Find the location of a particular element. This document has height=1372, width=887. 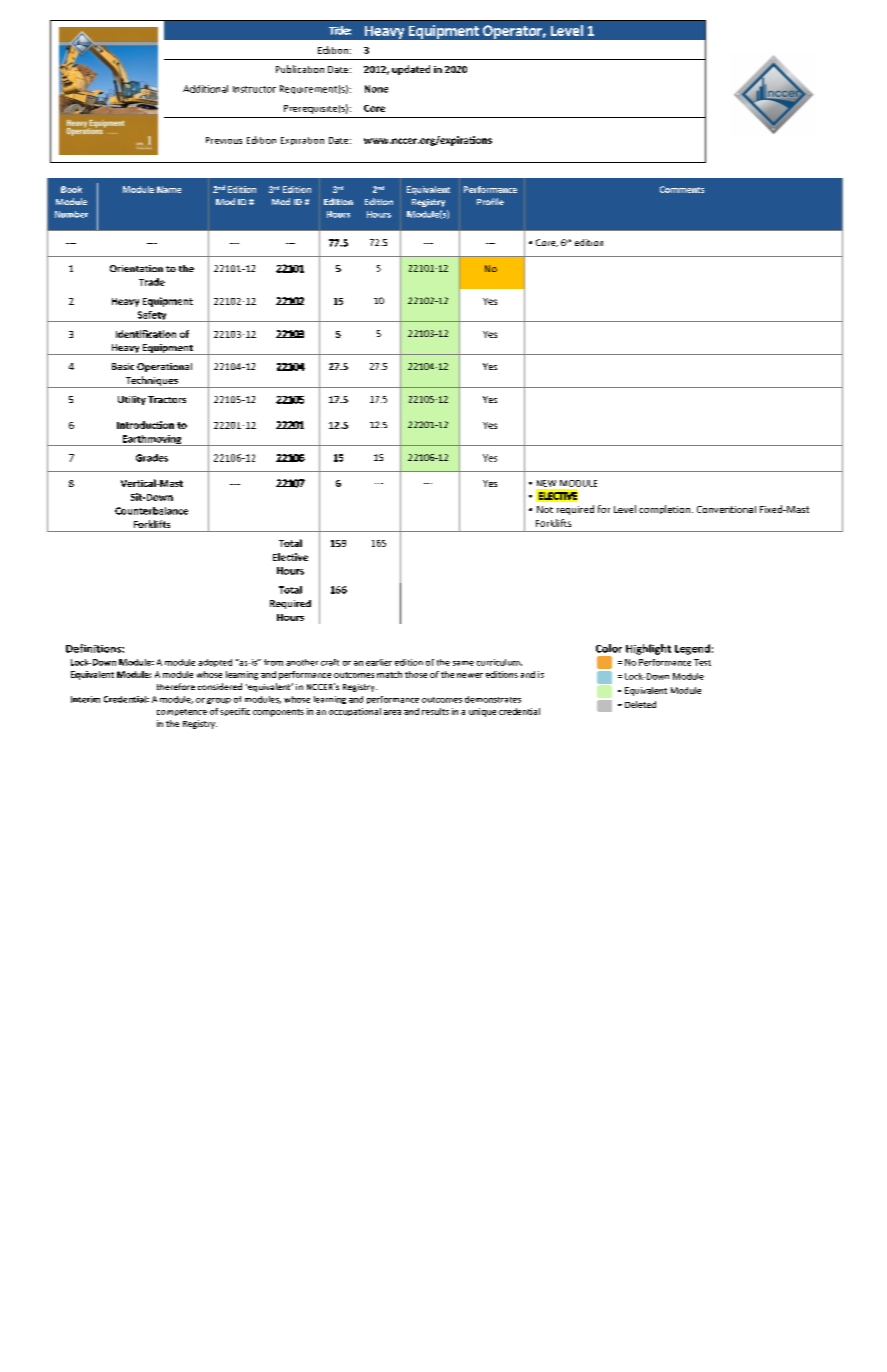

completion is located at coordinates (664, 509).
